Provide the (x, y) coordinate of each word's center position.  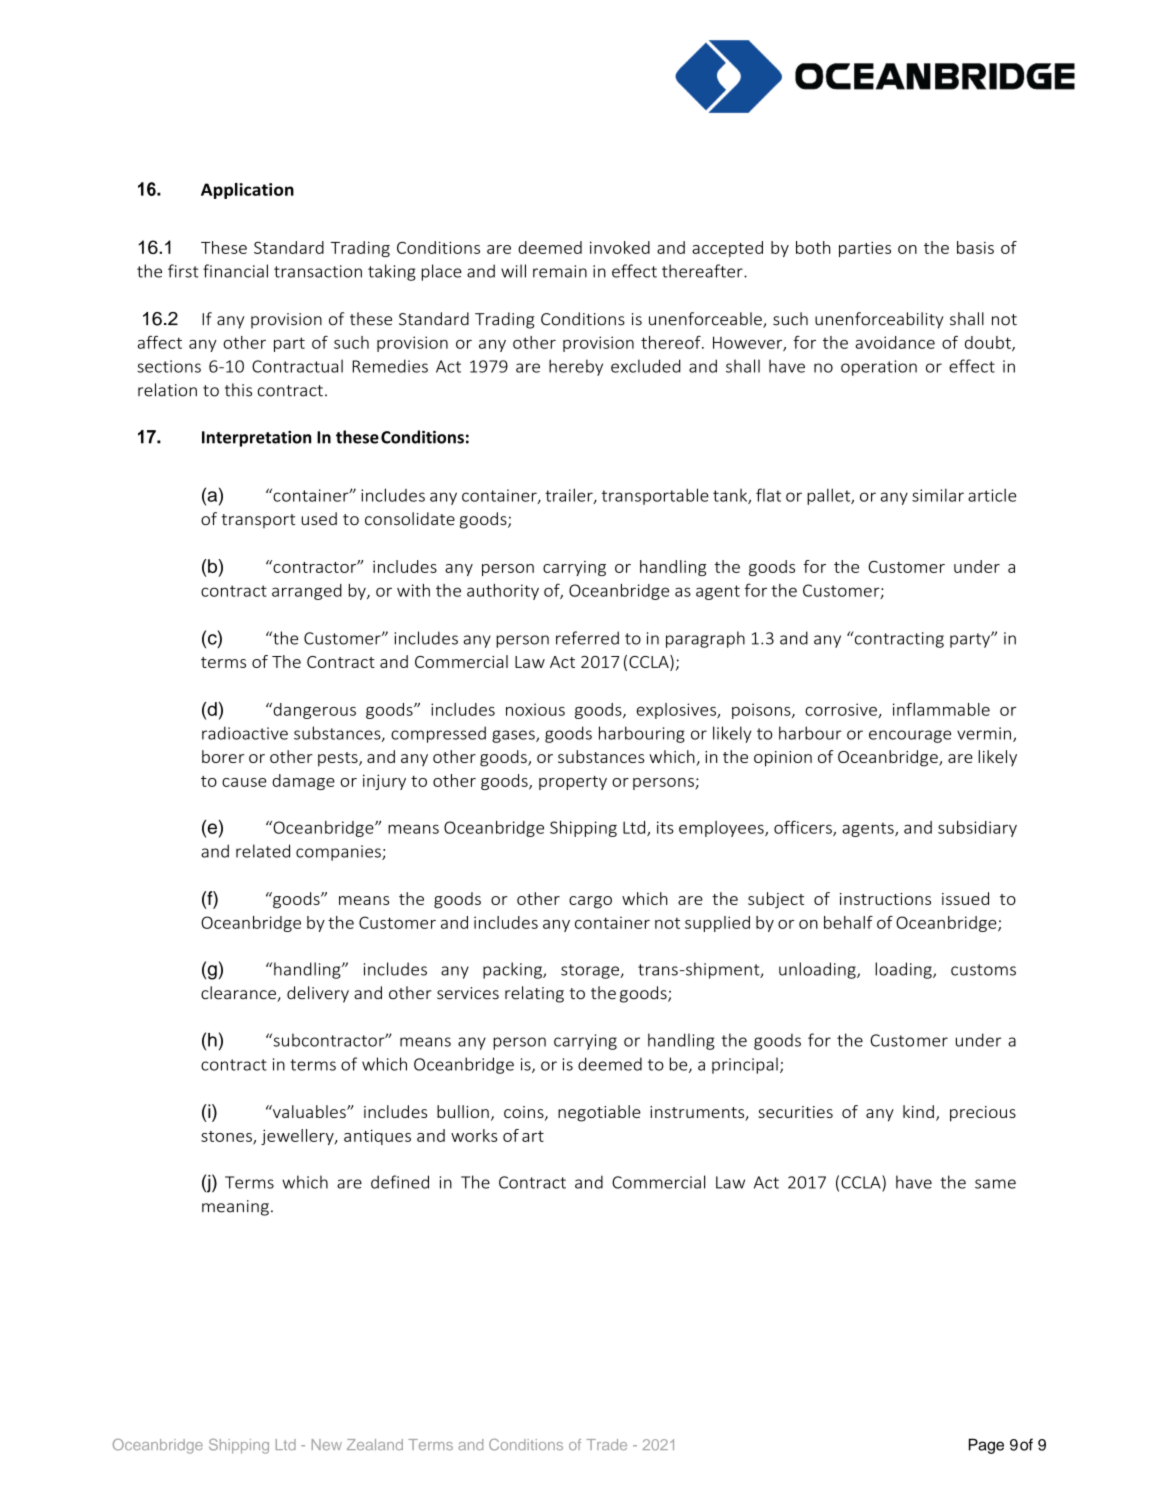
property (573, 783)
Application (247, 191)
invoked (620, 247)
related (263, 851)
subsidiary (977, 829)
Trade (606, 1444)
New (327, 1444)
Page (986, 1446)
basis (975, 247)
